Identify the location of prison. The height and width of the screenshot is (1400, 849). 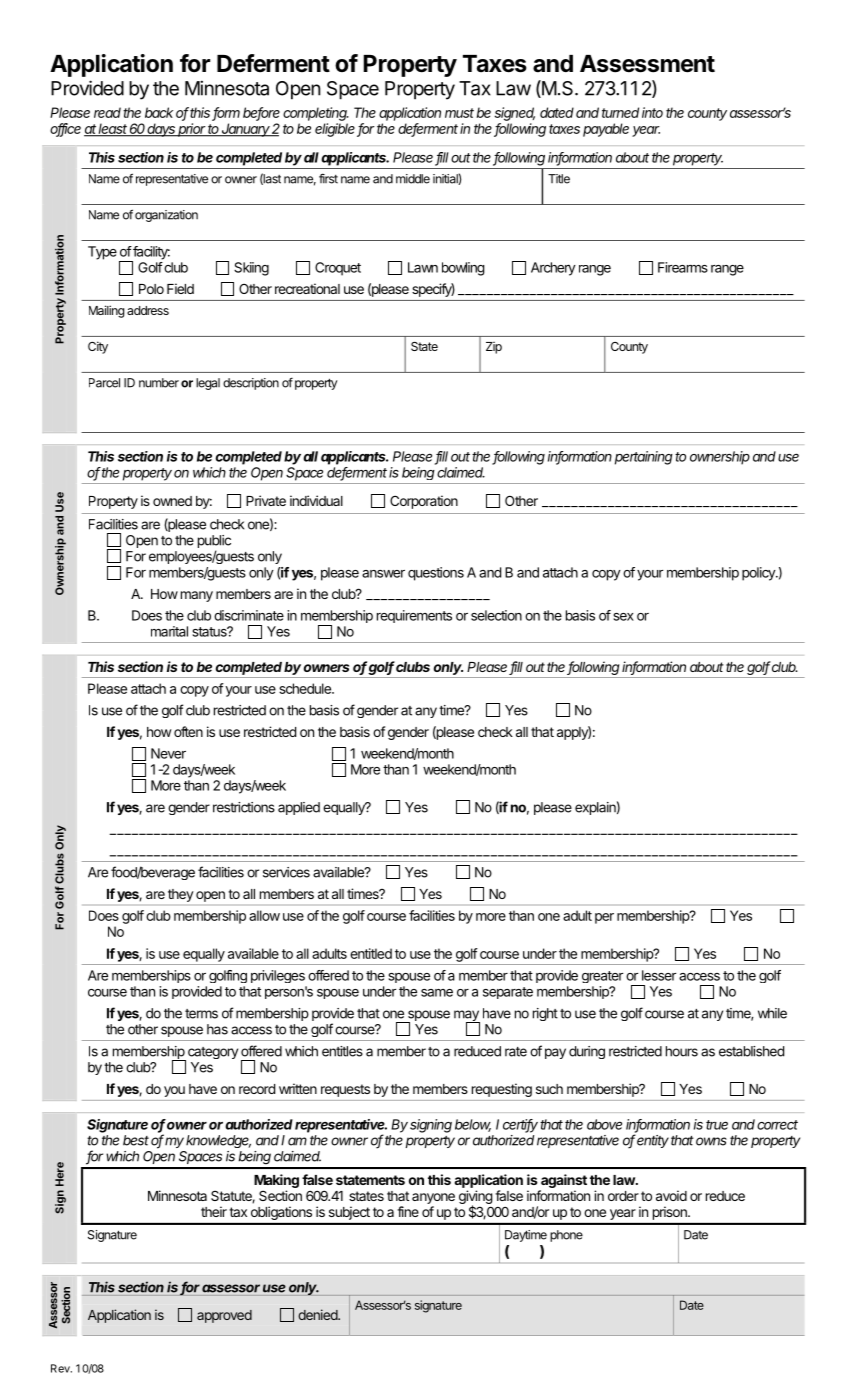
(671, 1213).
